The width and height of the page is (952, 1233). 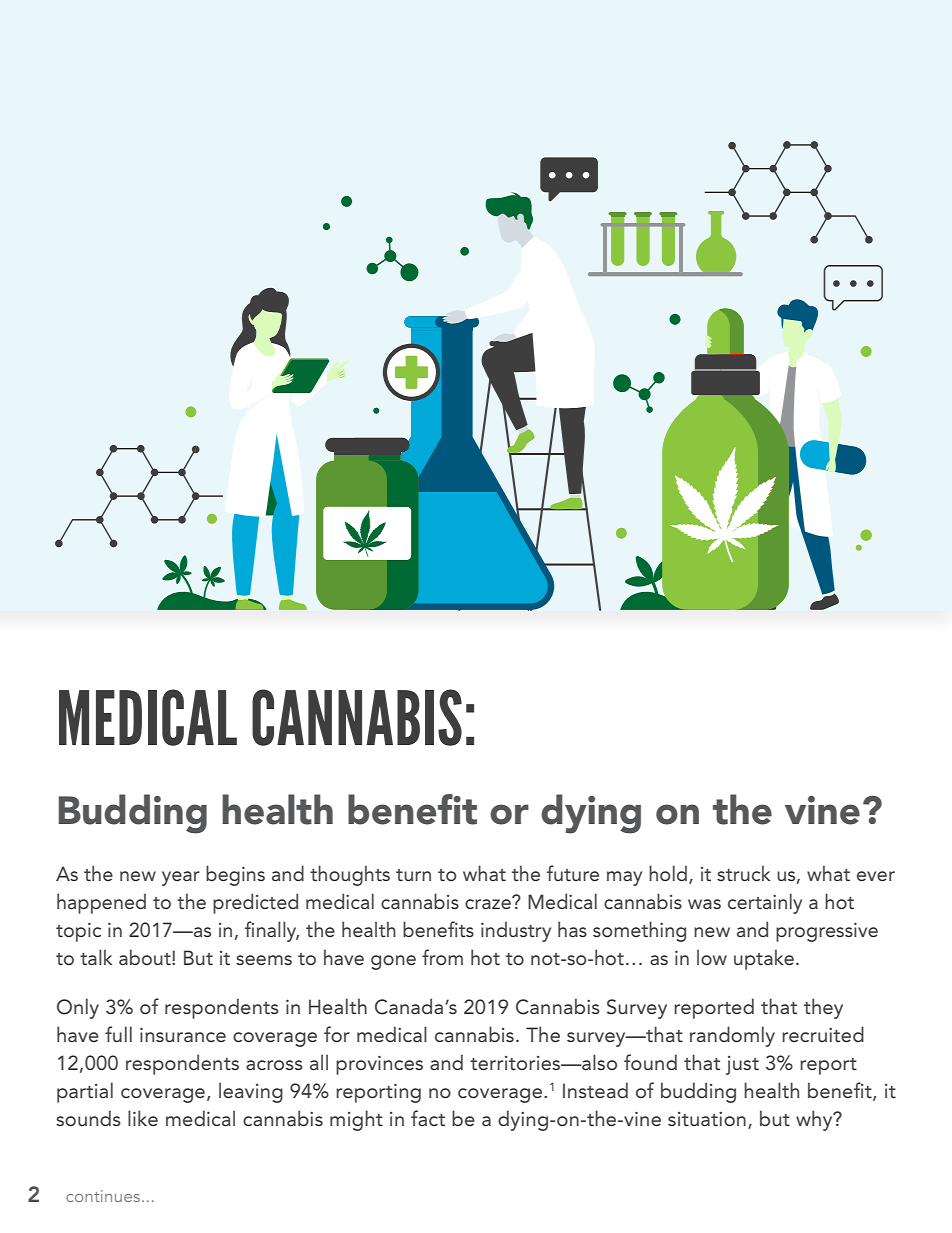 I want to click on uptake, so click(x=764, y=959).
